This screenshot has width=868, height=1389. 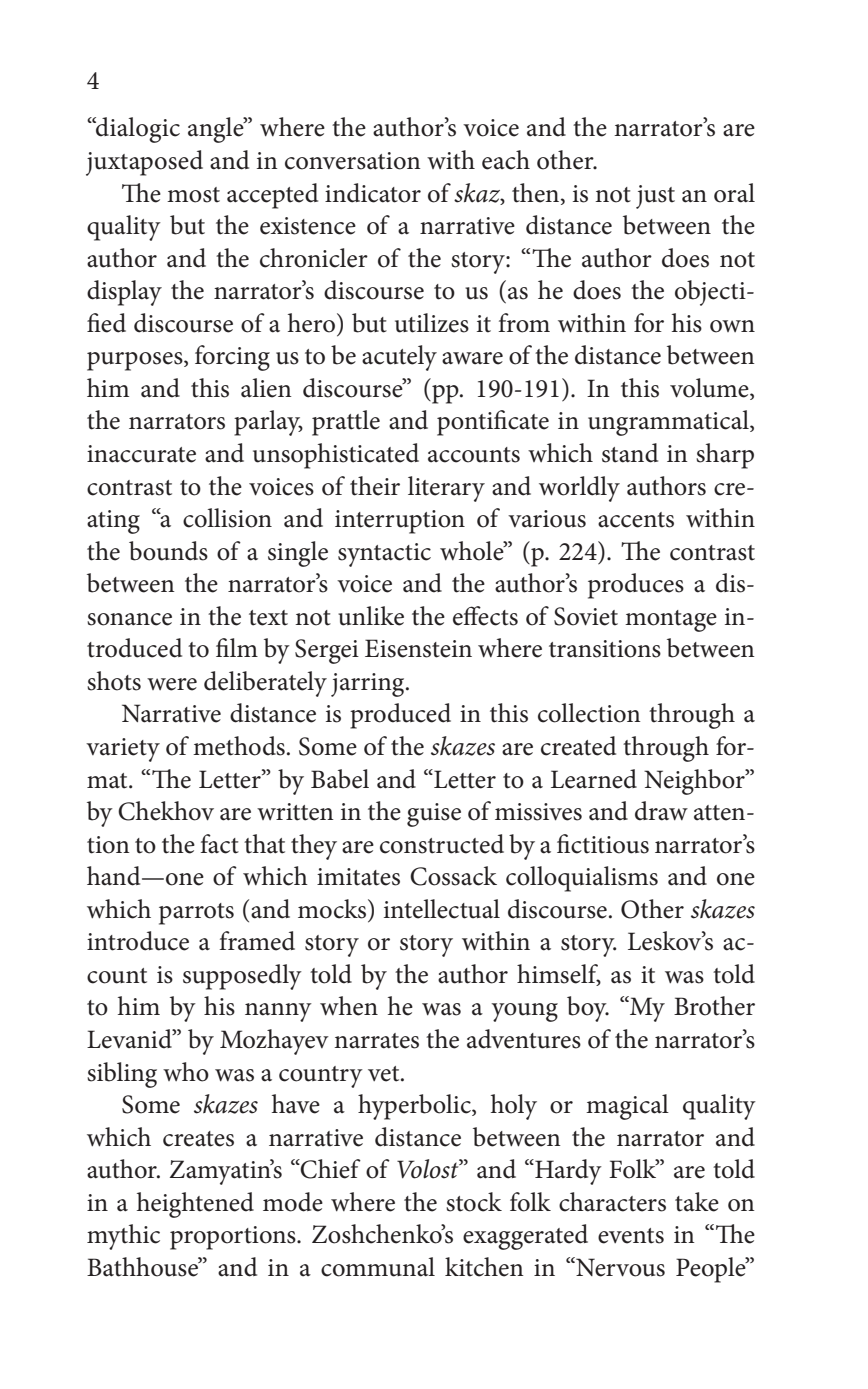 I want to click on most, so click(x=193, y=195).
